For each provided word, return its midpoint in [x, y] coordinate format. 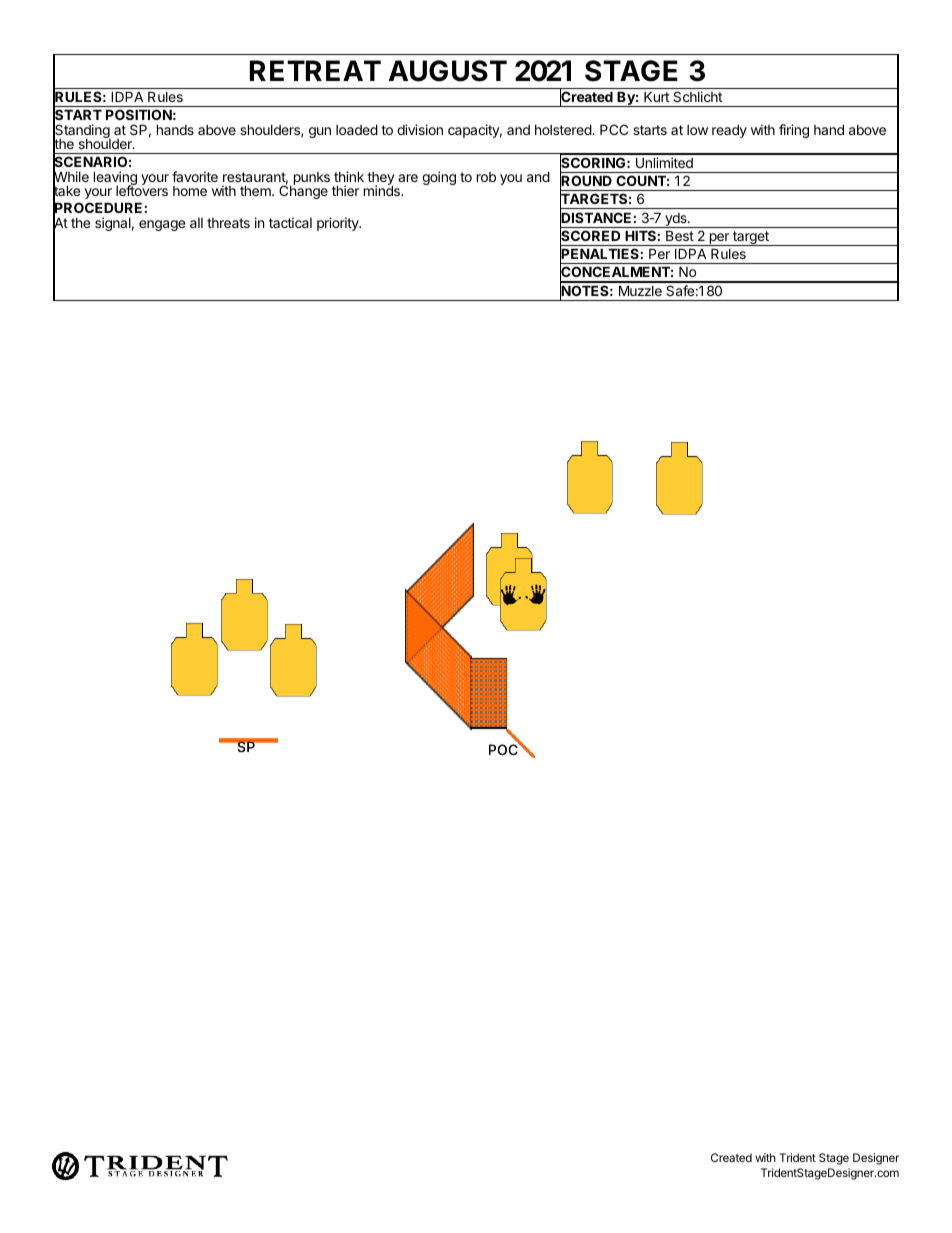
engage [162, 225]
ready [729, 131]
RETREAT [315, 70]
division [420, 129]
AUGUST [448, 71]
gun [320, 132]
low [697, 130]
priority [339, 224]
